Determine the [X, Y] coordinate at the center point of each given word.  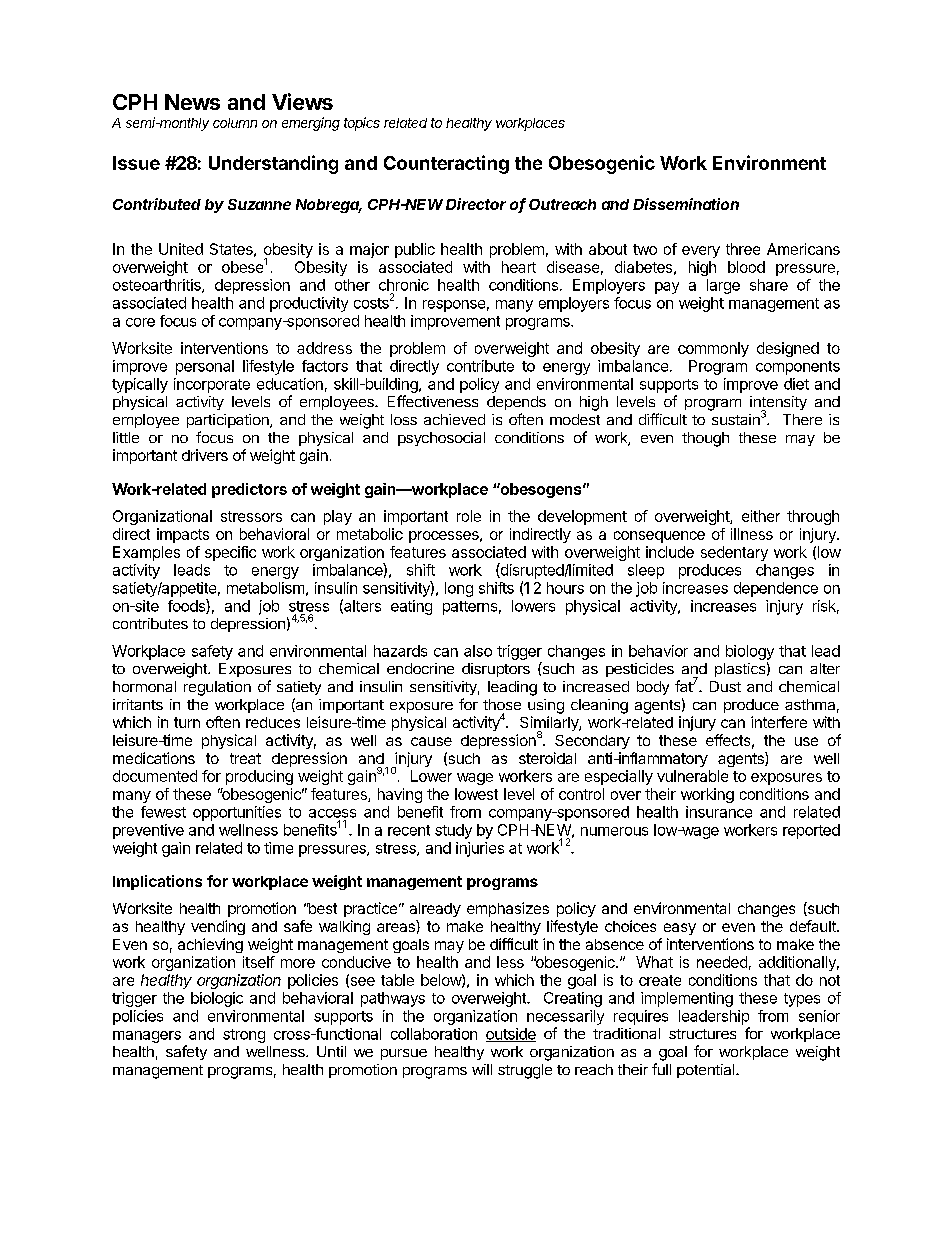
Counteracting [446, 164]
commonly [713, 349]
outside [511, 1035]
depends [516, 403]
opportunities [237, 813]
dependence [776, 589]
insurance [719, 812]
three [743, 249]
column [235, 123]
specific [230, 553]
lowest [476, 794]
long [459, 589]
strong [244, 1036]
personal [205, 367]
